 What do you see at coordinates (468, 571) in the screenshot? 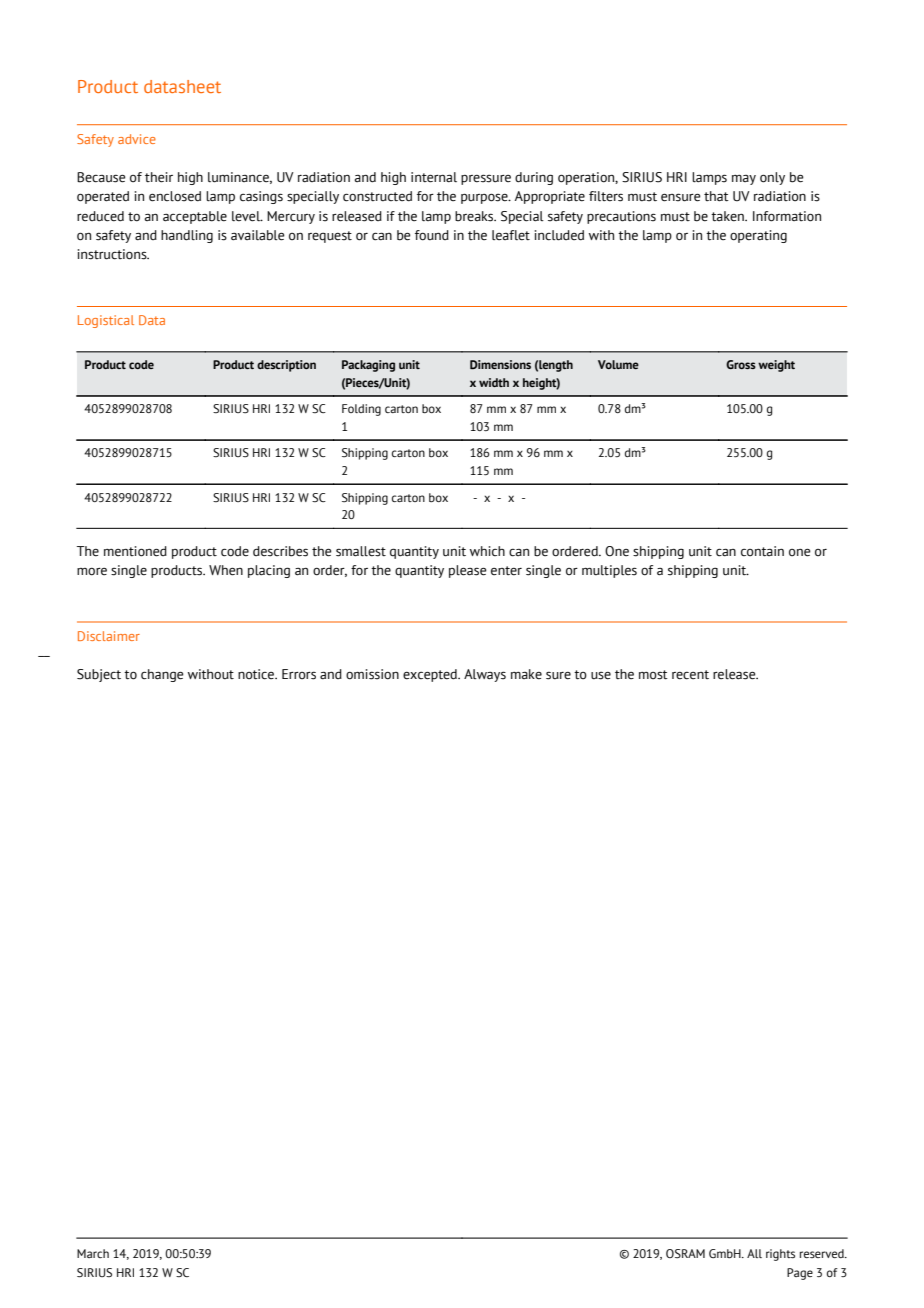
I see `please` at bounding box center [468, 571].
